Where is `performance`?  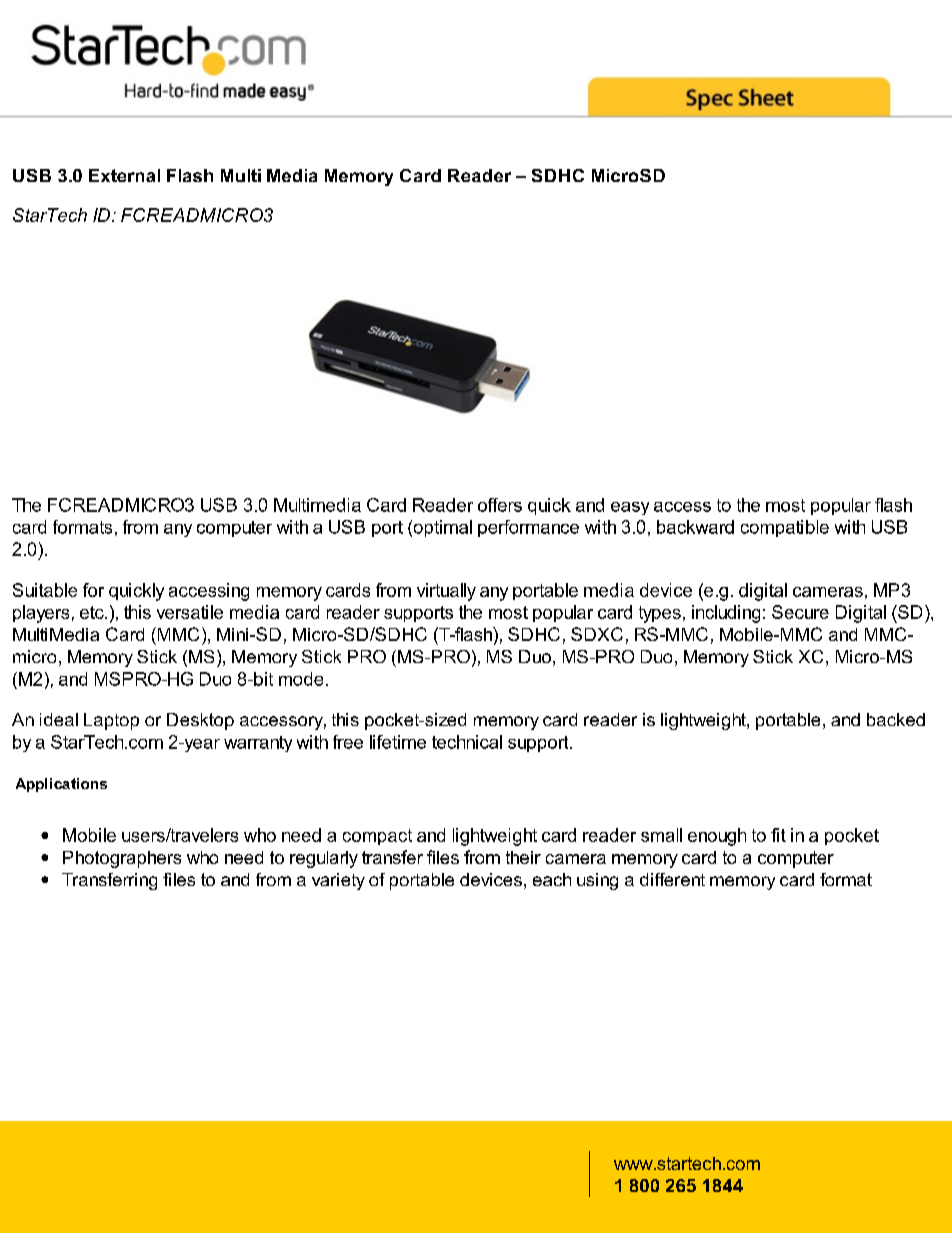
performance is located at coordinates (528, 528).
